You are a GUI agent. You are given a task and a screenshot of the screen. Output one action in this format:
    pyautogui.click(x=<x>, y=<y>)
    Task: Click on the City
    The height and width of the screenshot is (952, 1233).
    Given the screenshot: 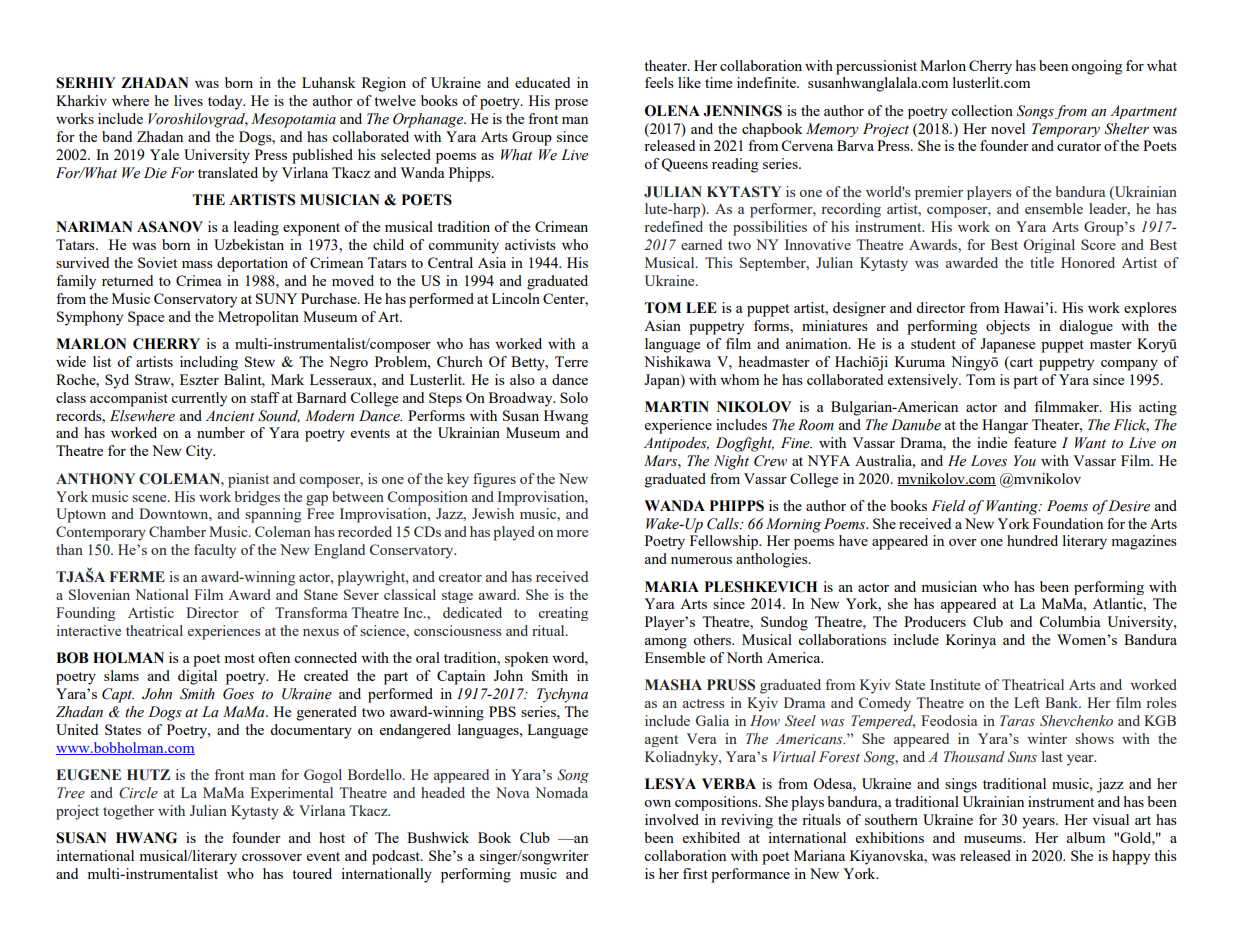 What is the action you would take?
    pyautogui.click(x=200, y=452)
